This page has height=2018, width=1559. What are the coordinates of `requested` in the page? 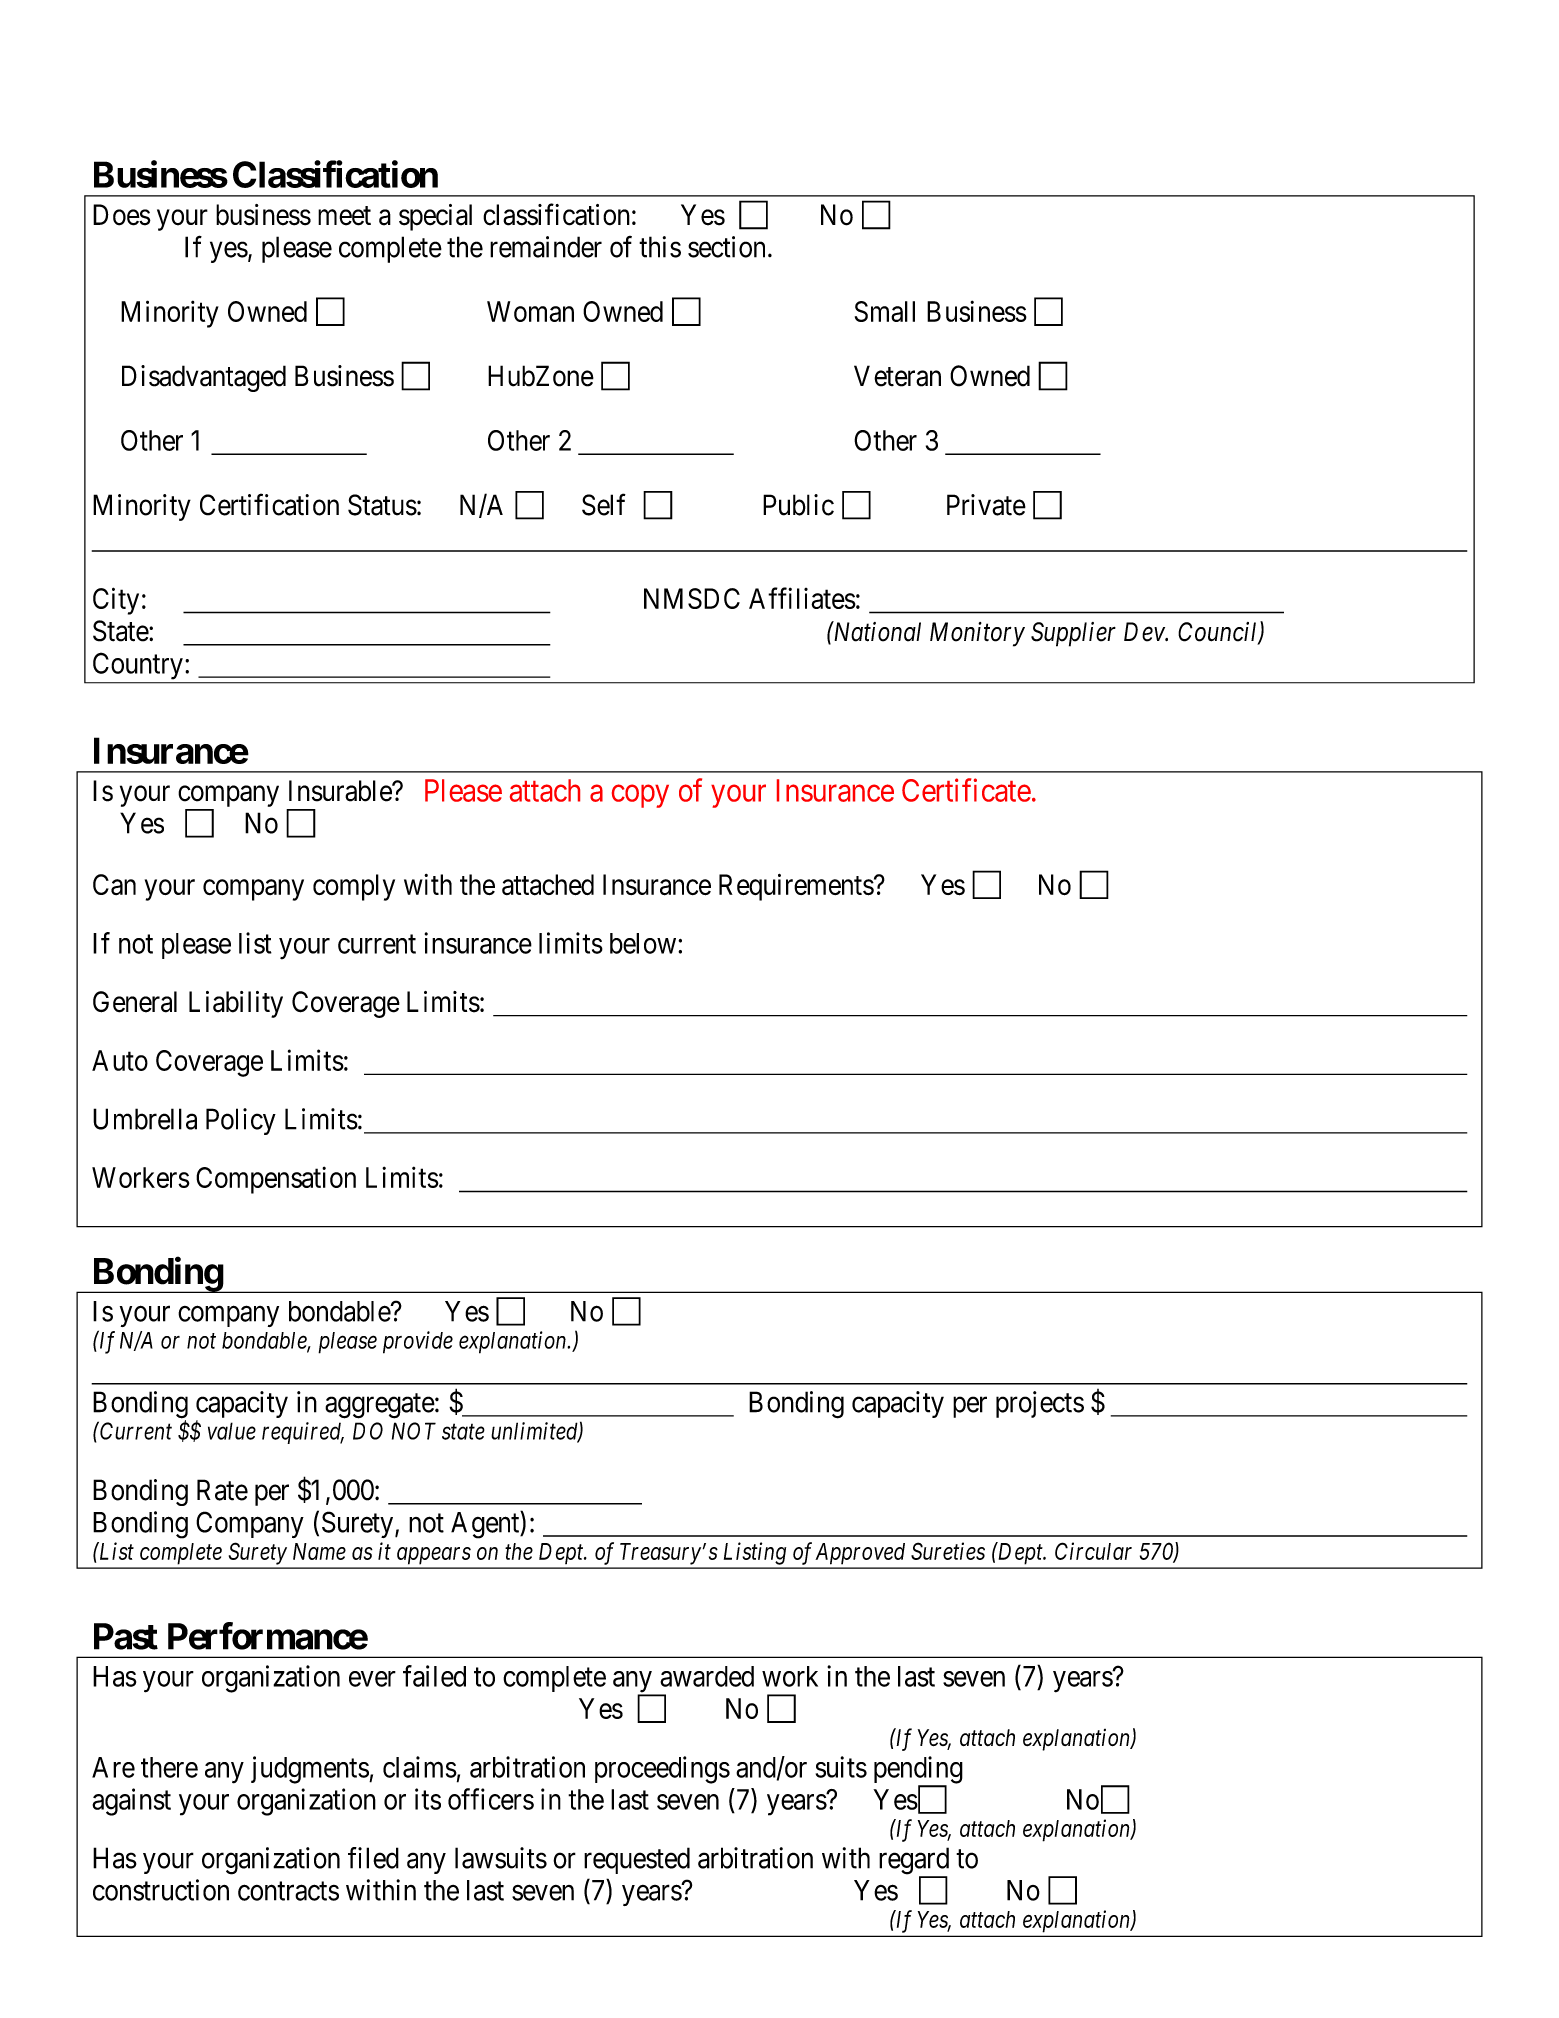 It's located at (637, 1860).
